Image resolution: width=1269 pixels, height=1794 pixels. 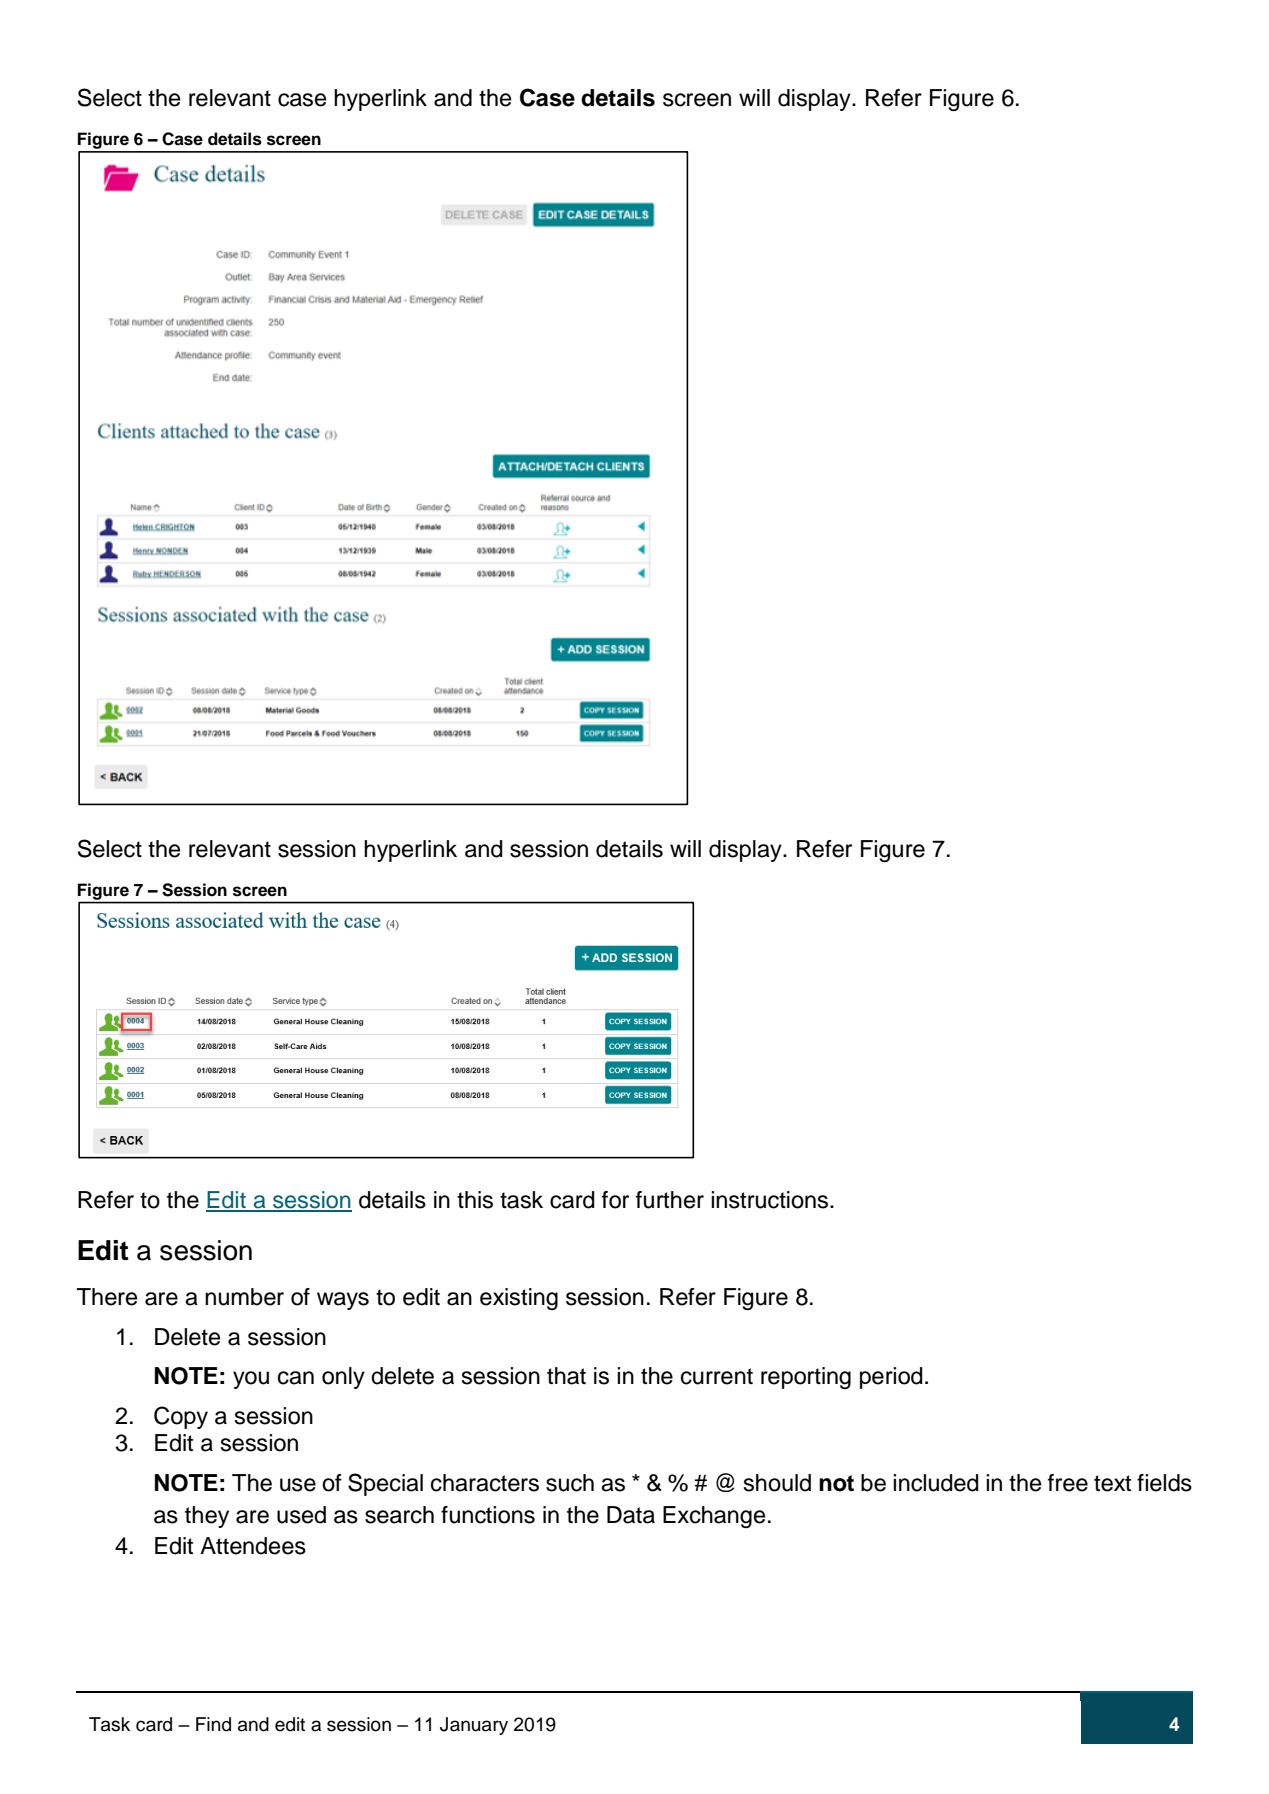 I want to click on this, so click(x=475, y=1200).
